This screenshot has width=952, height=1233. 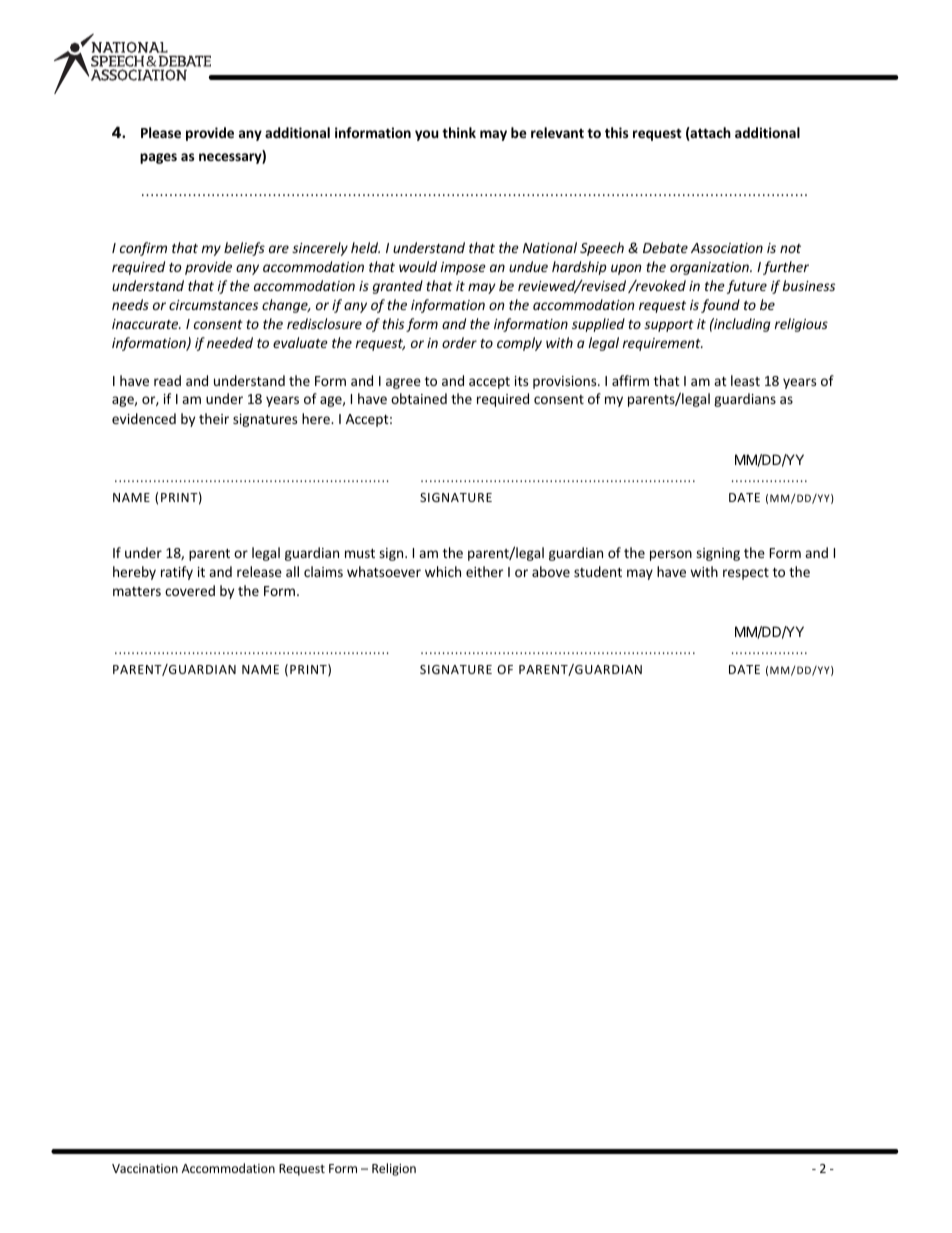 I want to click on least, so click(x=745, y=380).
